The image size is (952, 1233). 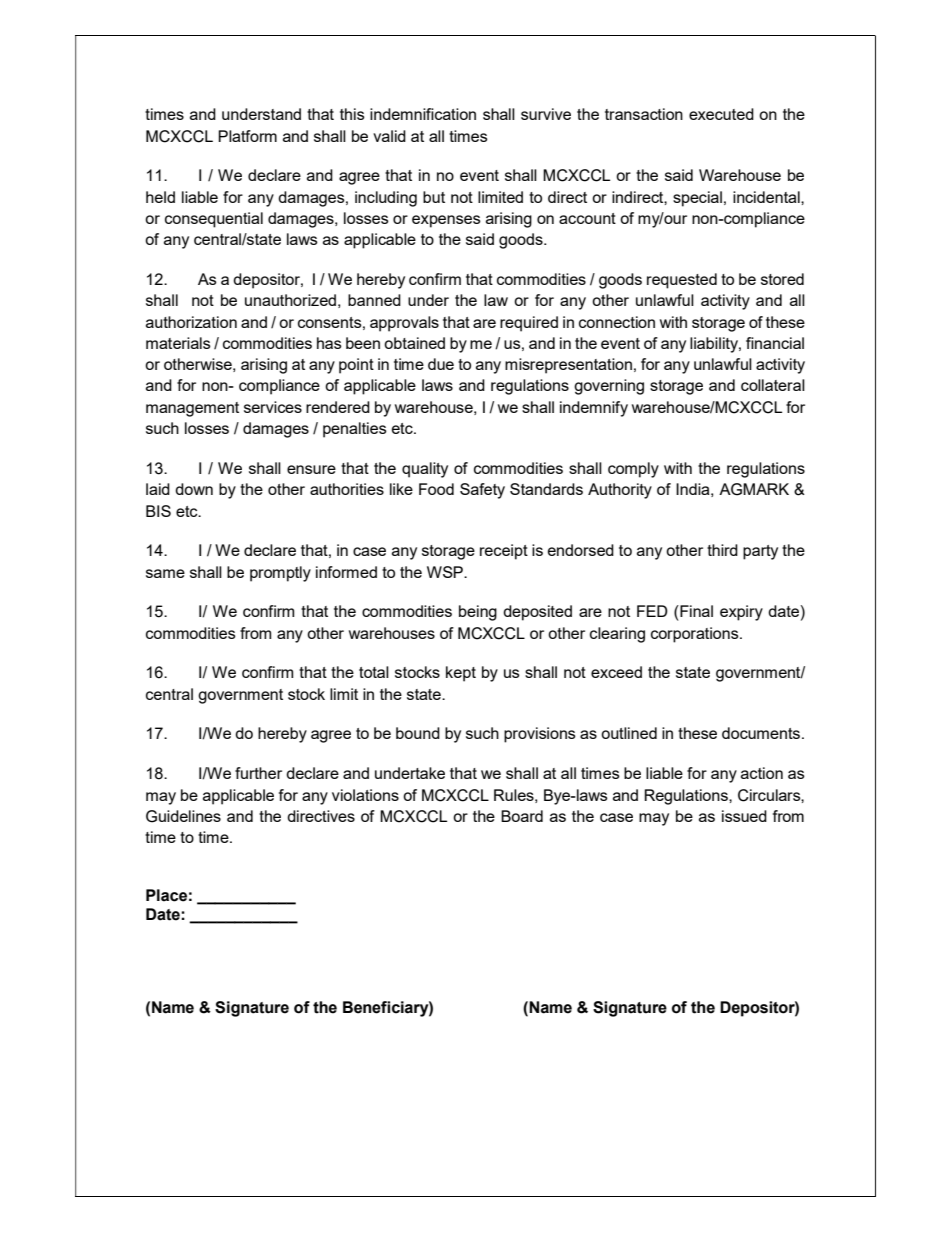 I want to click on promptly, so click(x=280, y=574).
